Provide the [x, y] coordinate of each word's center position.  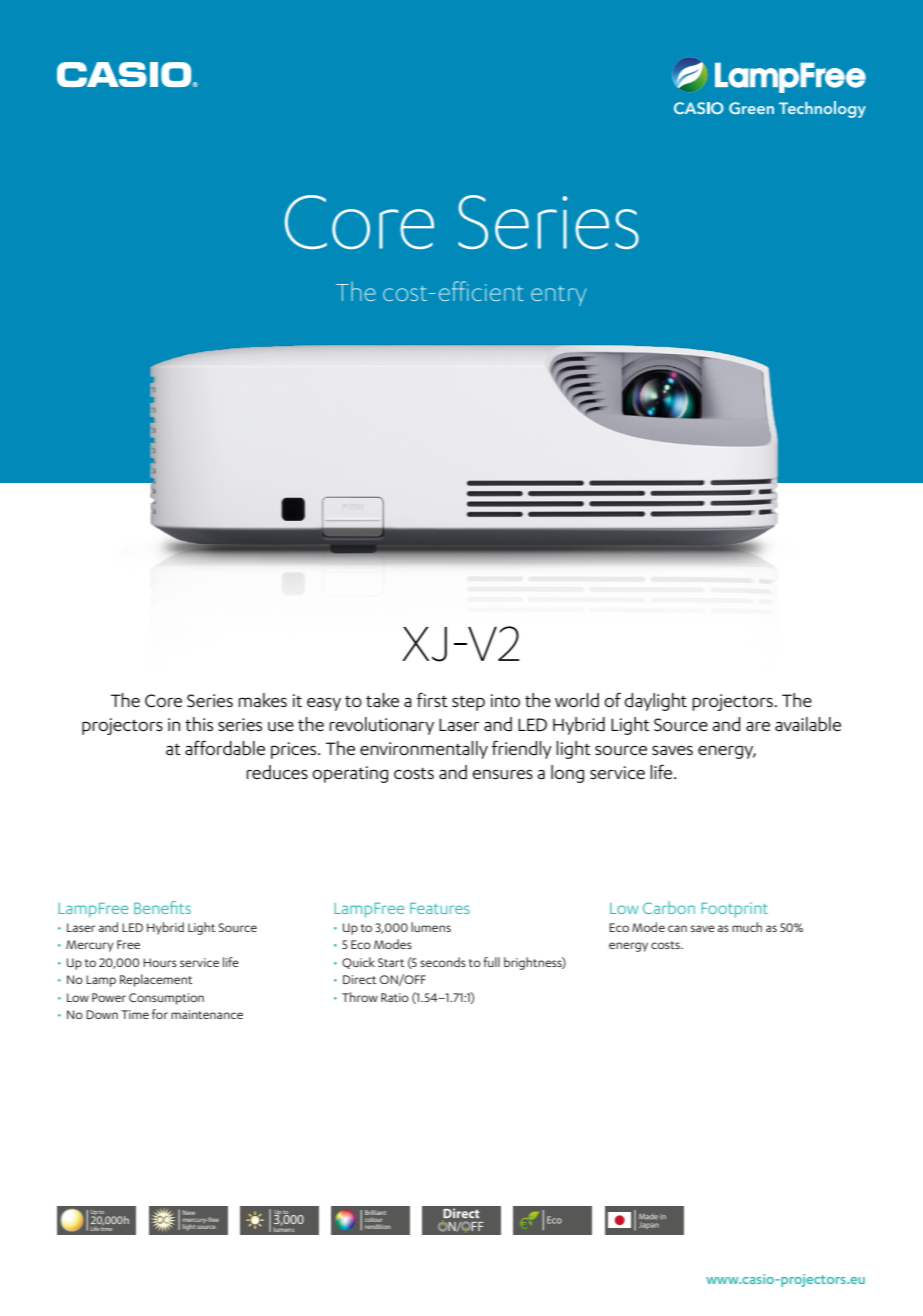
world [577, 700]
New [189, 1212]
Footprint [734, 909]
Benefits [162, 907]
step [468, 703]
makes [262, 700]
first [432, 699]
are [758, 726]
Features [440, 908]
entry [558, 296]
